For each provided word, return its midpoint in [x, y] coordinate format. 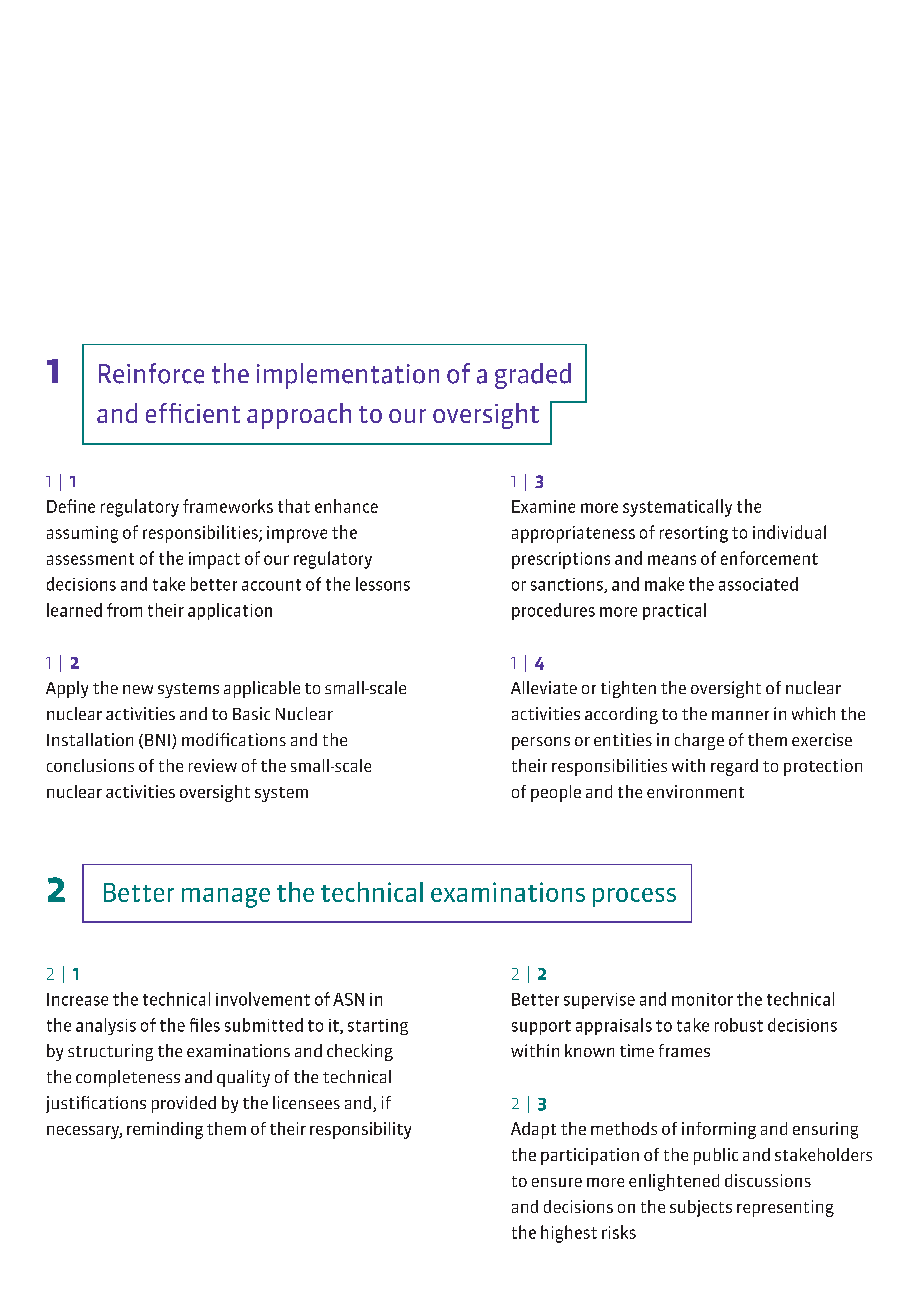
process [634, 897]
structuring [110, 1052]
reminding [165, 1130]
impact [214, 560]
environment [695, 791]
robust [739, 1025]
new [138, 689]
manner [740, 715]
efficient [193, 413]
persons [541, 743]
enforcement [769, 558]
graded [533, 376]
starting [378, 1027]
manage [226, 898]
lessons [383, 584]
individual [789, 532]
